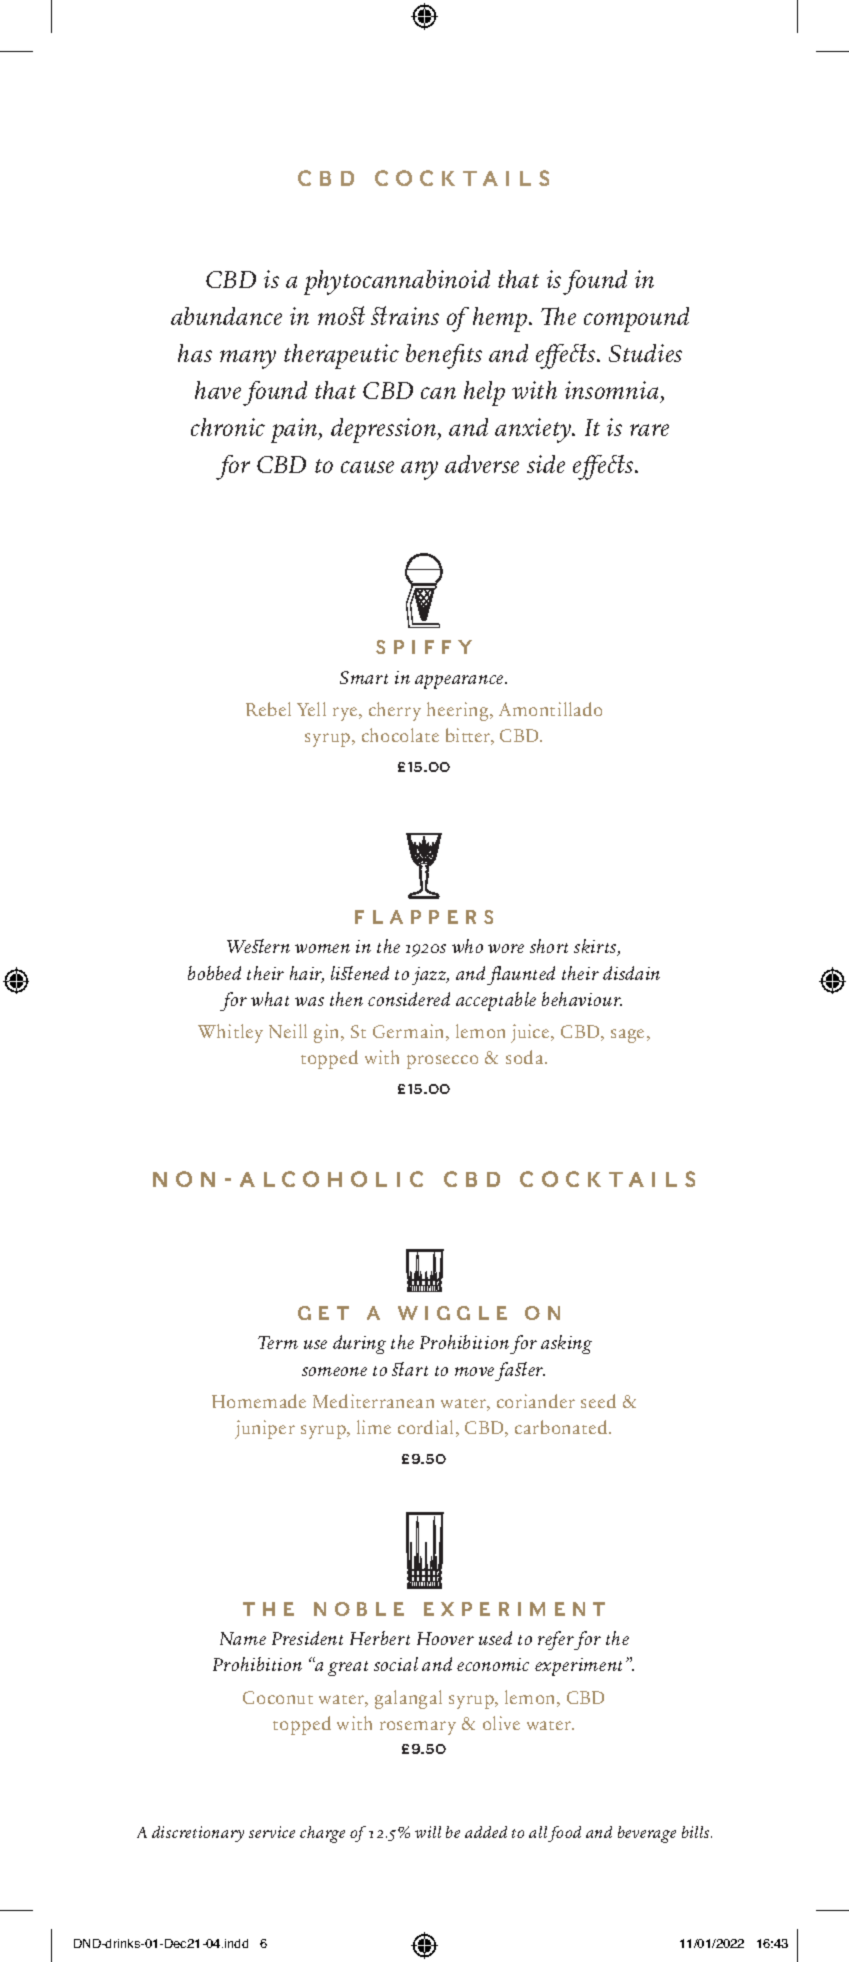 Image resolution: width=849 pixels, height=1962 pixels. Describe the element at coordinates (272, 1832) in the document. I see `service` at that location.
